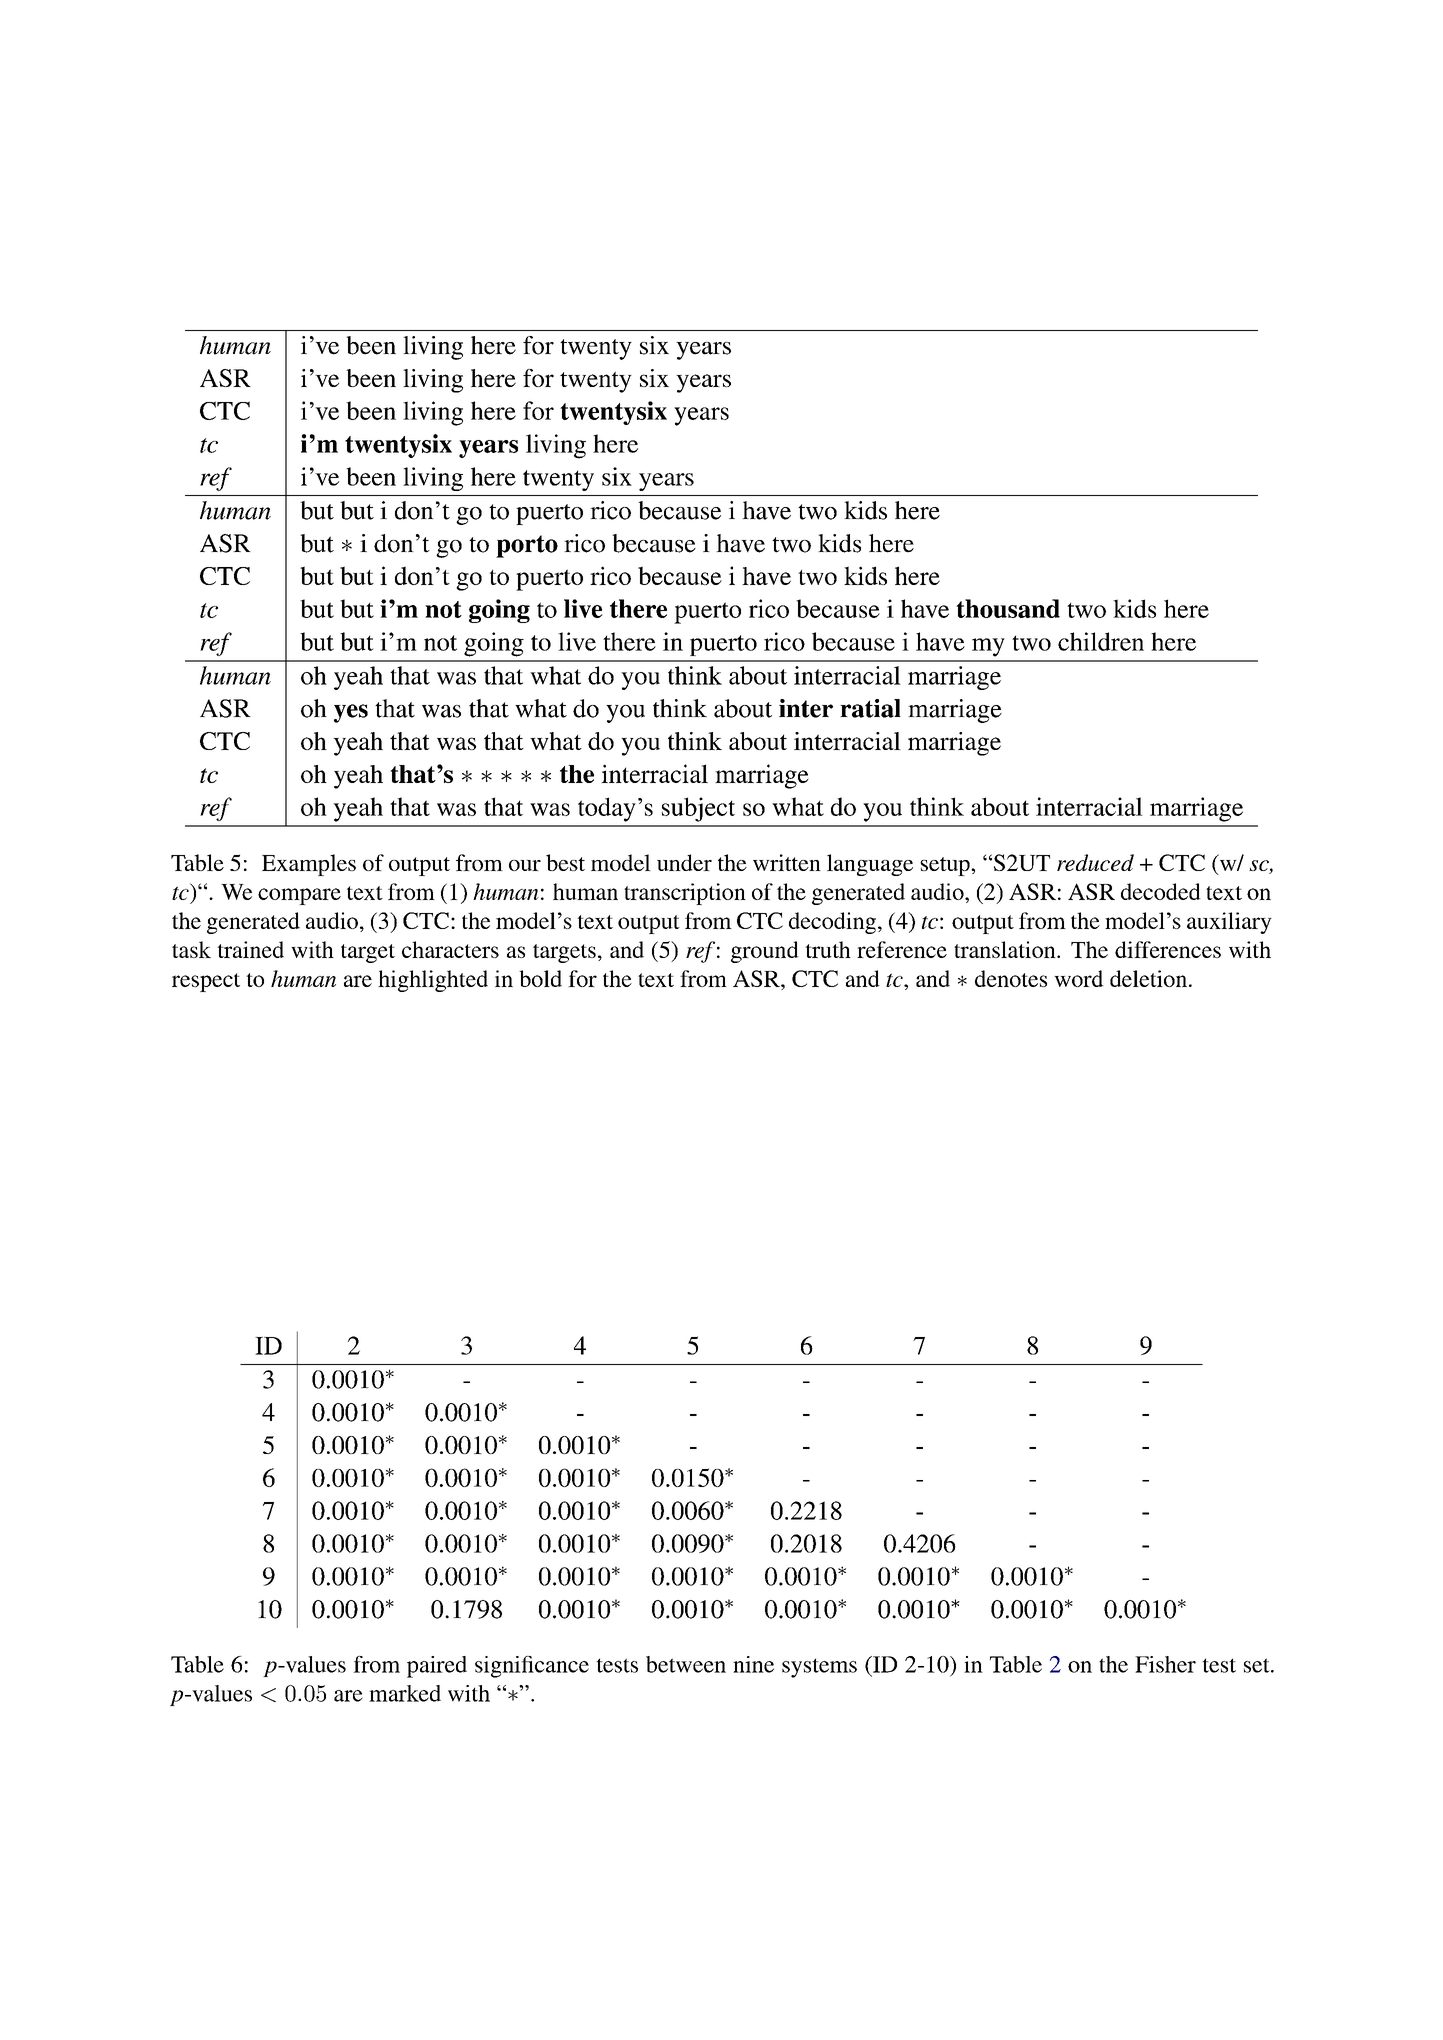 The width and height of the page is (1443, 2040). What do you see at coordinates (405, 1693) in the page?
I see `marked` at bounding box center [405, 1693].
